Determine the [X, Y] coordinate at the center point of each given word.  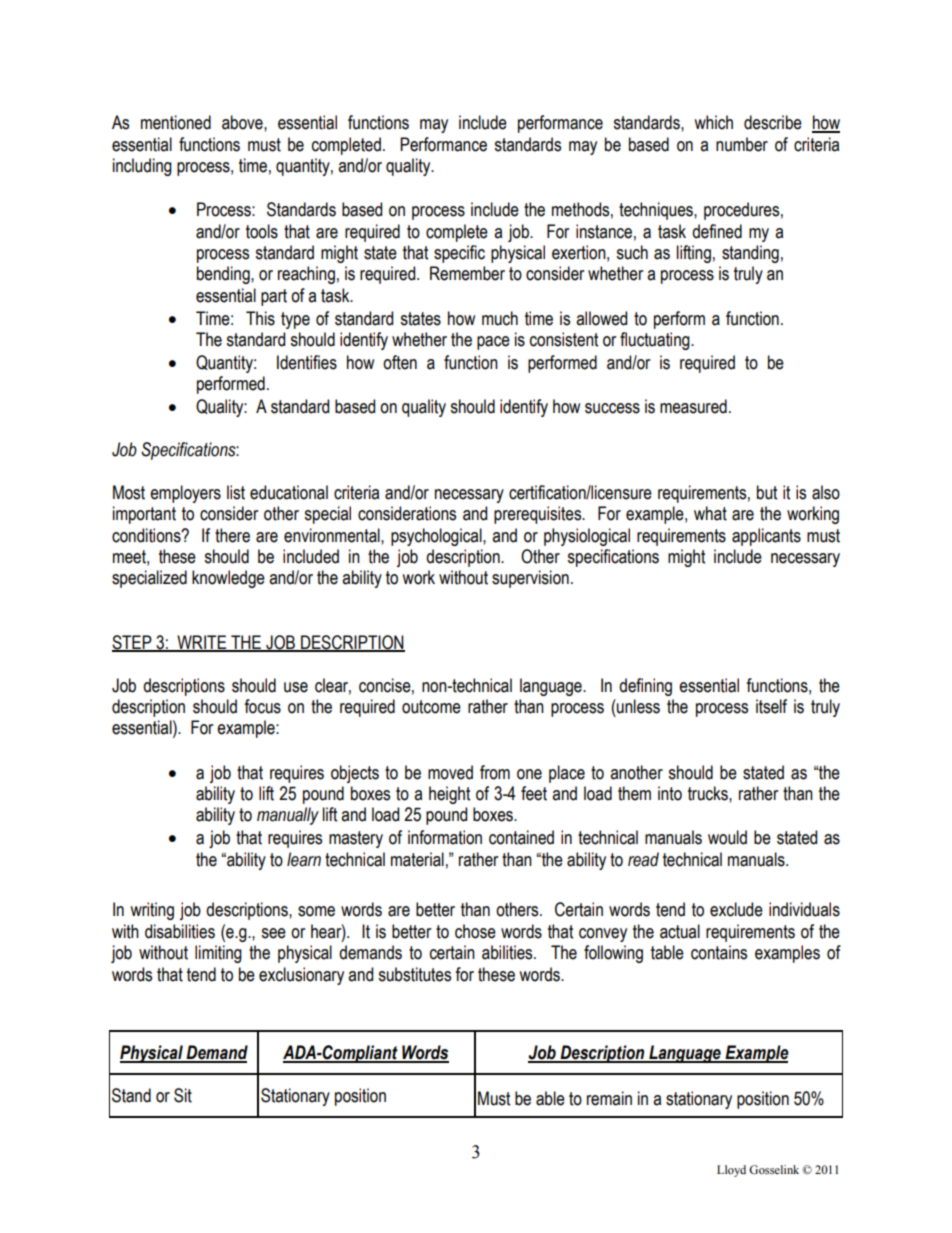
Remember [467, 273]
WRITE [202, 643]
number [742, 144]
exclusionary [301, 976]
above [243, 122]
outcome [431, 707]
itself [771, 706]
